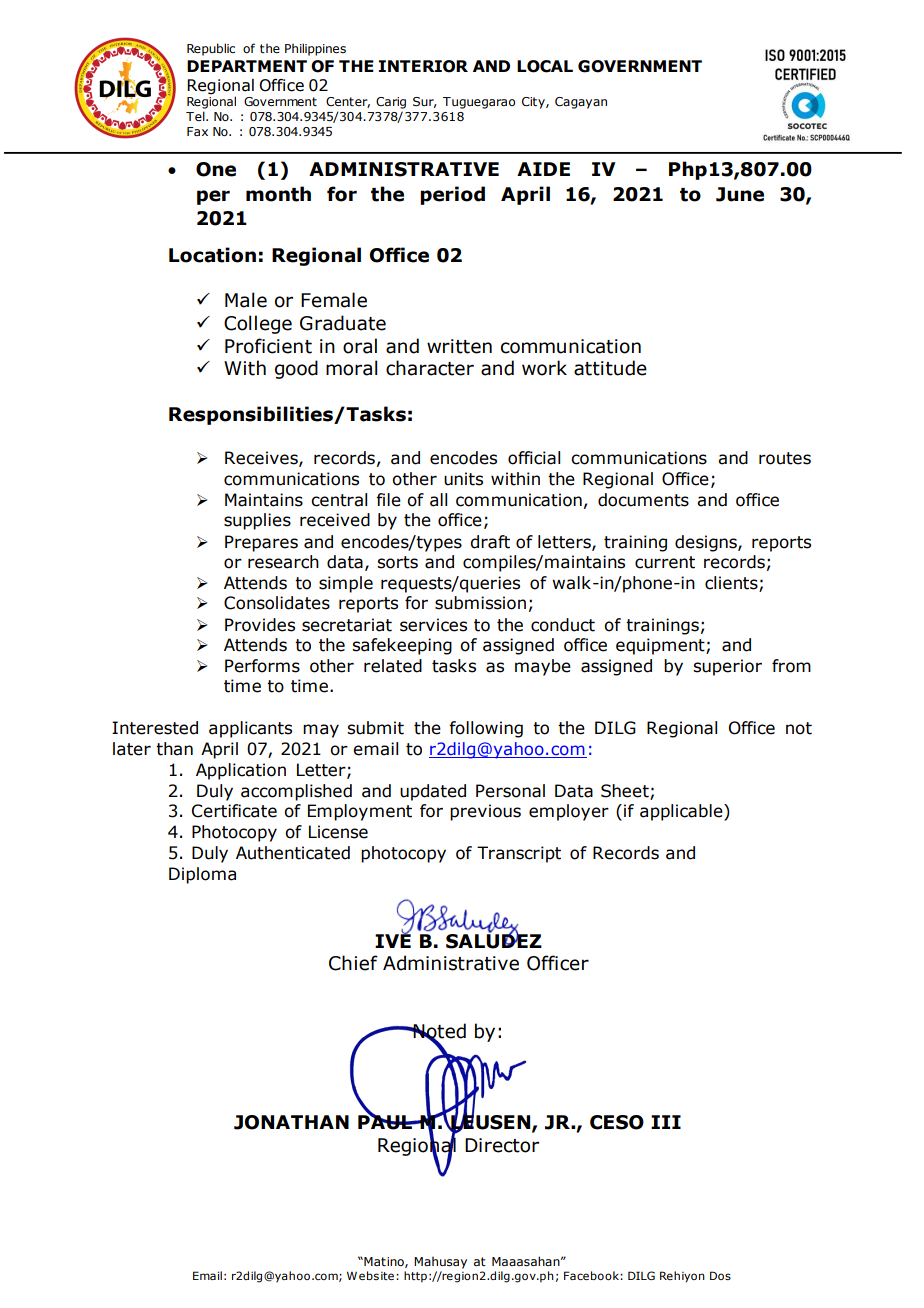 The height and width of the page is (1308, 924). What do you see at coordinates (202, 875) in the page?
I see `Diploma` at bounding box center [202, 875].
